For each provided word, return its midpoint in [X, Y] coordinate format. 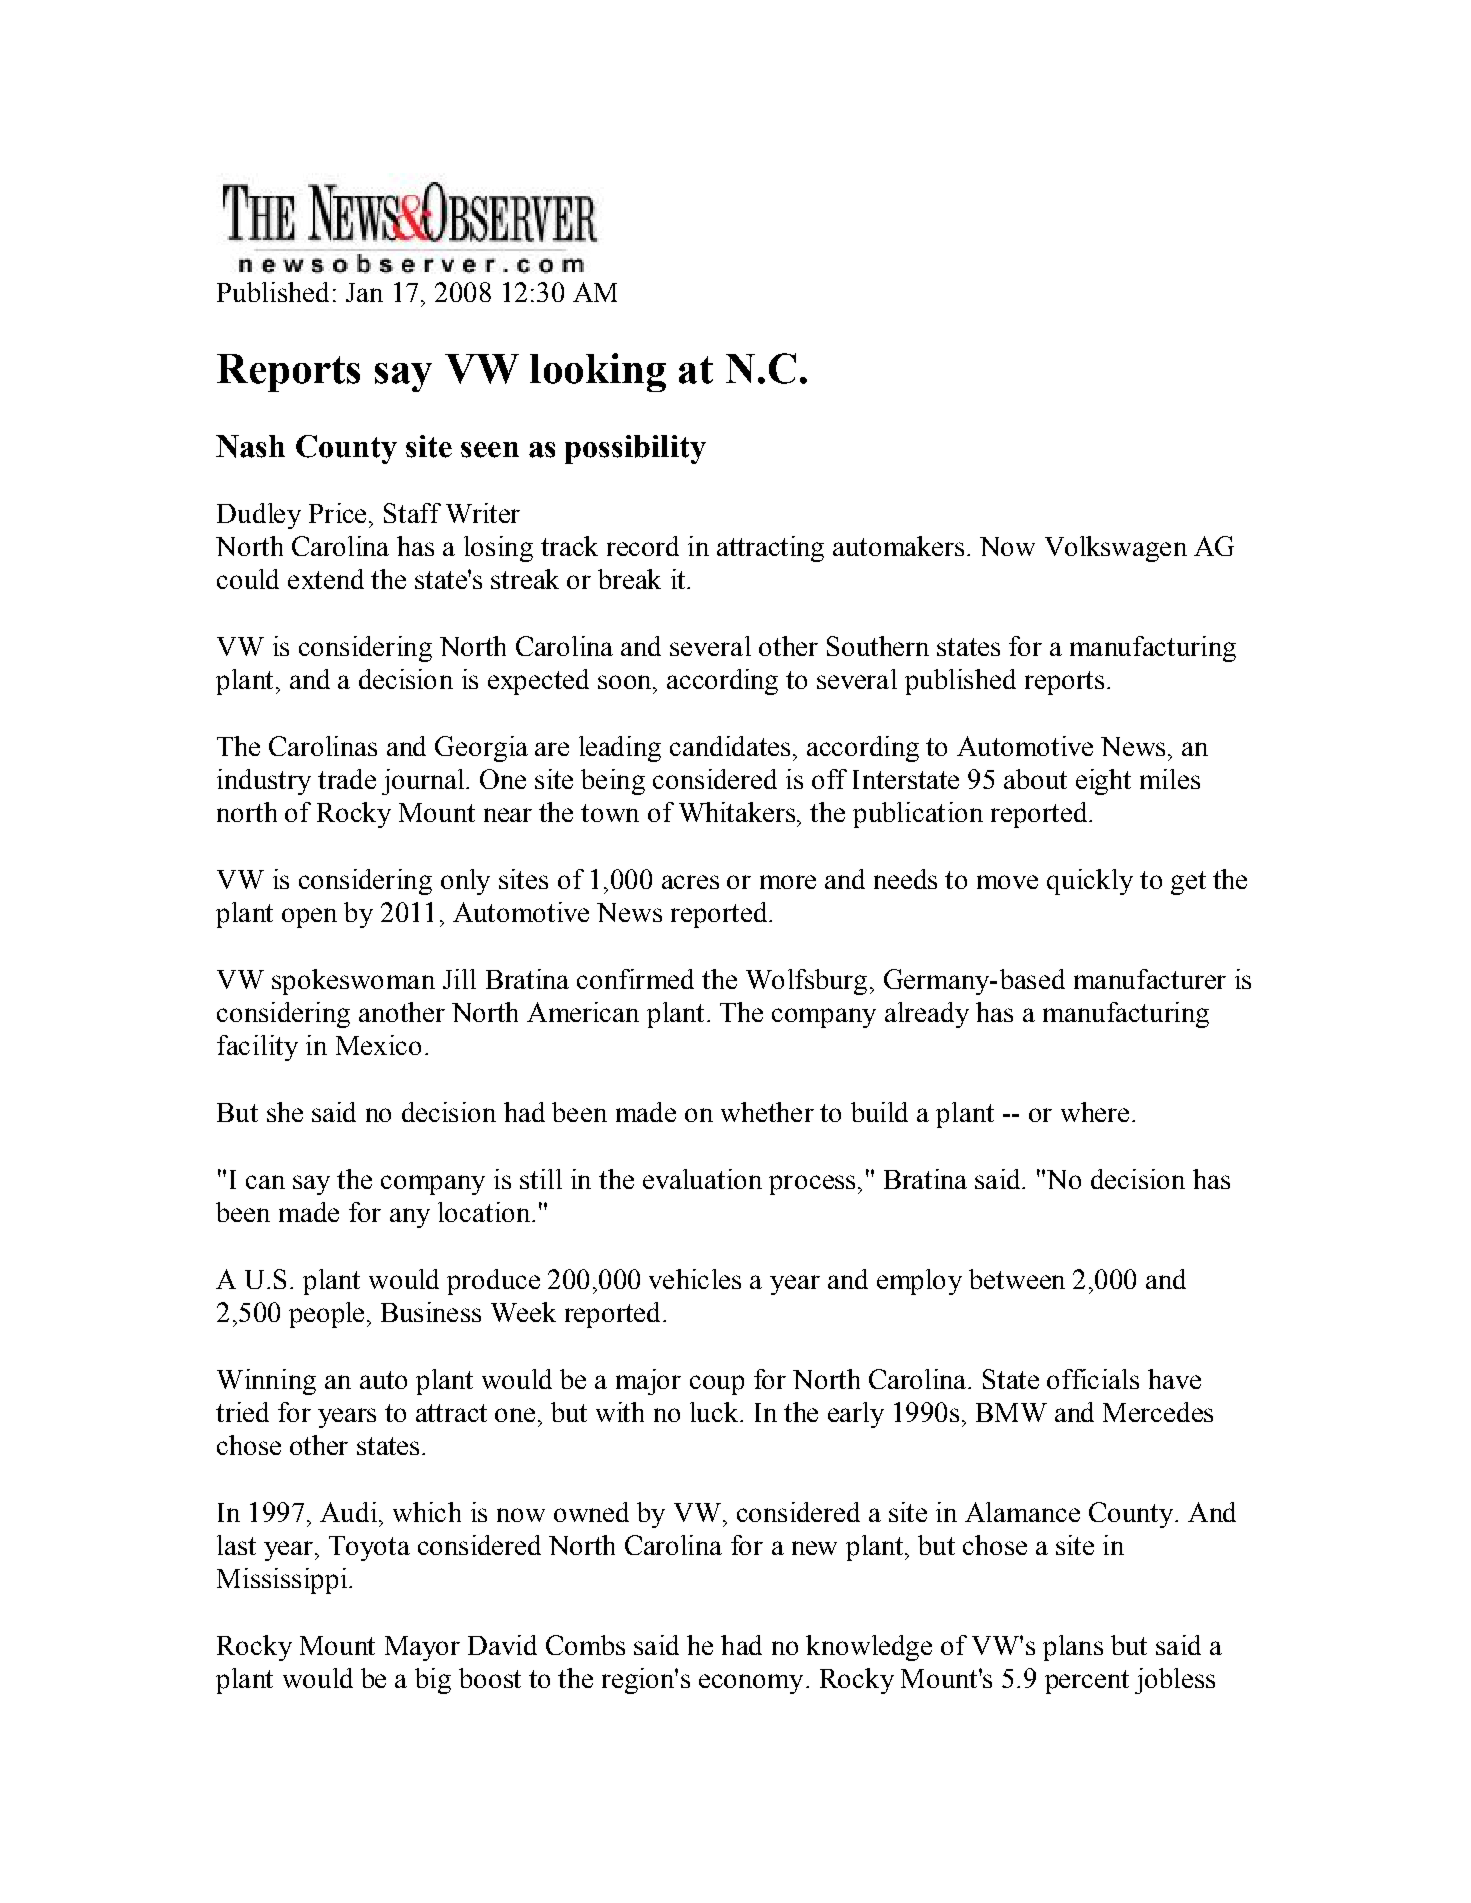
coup [717, 1385]
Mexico [378, 1045]
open [309, 918]
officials [1093, 1379]
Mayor [422, 1648]
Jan [364, 292]
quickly [1090, 882]
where [1095, 1112]
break [629, 579]
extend [326, 579]
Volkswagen [1116, 549]
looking [598, 372]
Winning [266, 1382]
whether [767, 1112]
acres [690, 882]
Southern [878, 646]
